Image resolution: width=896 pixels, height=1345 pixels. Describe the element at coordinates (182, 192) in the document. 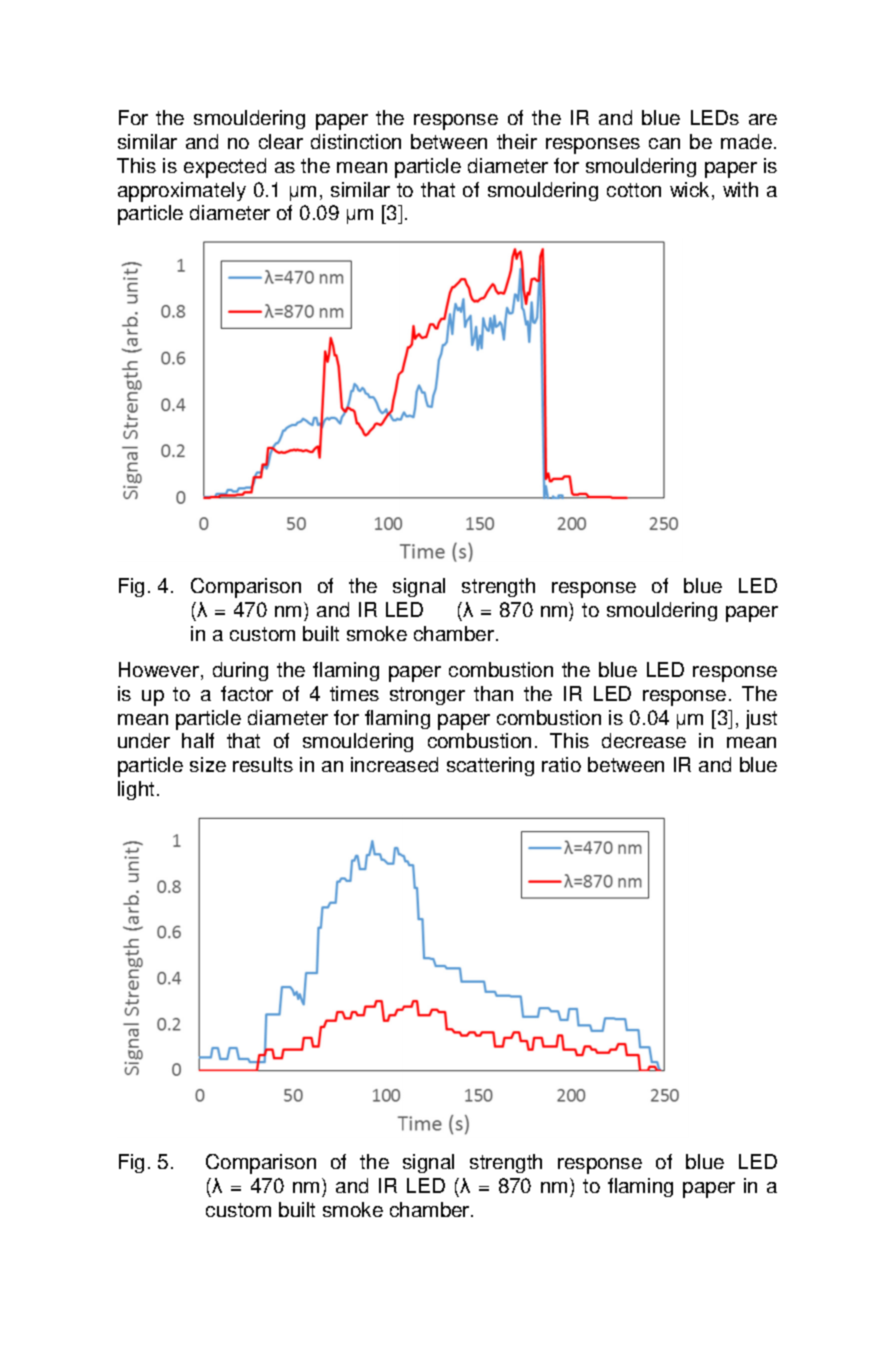

I see `approximately` at that location.
